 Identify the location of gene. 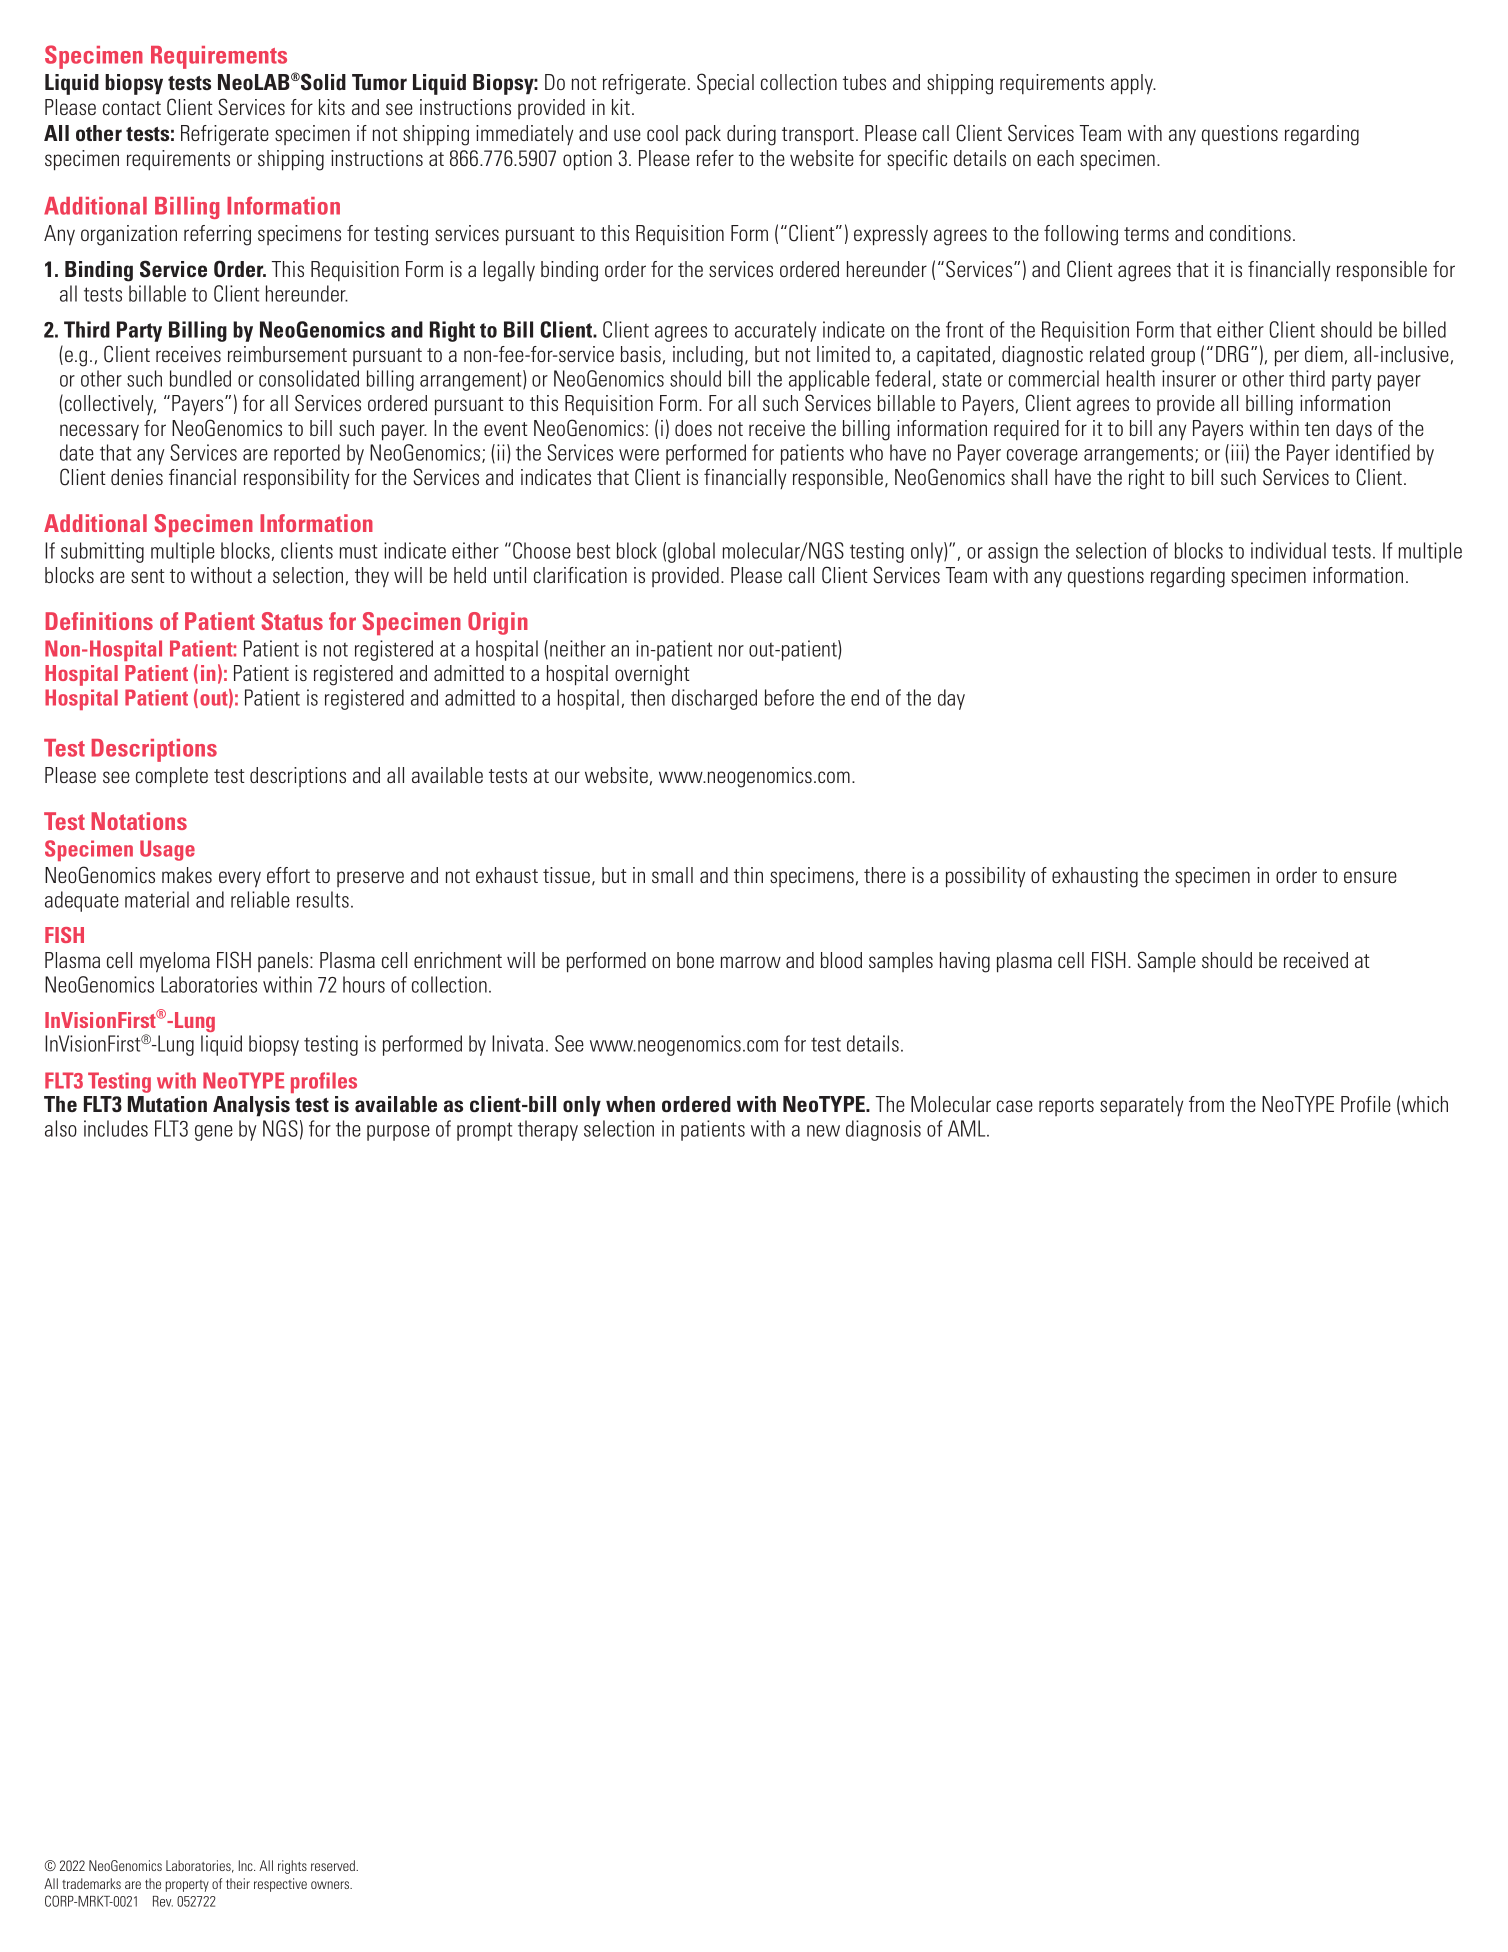
(214, 1133).
